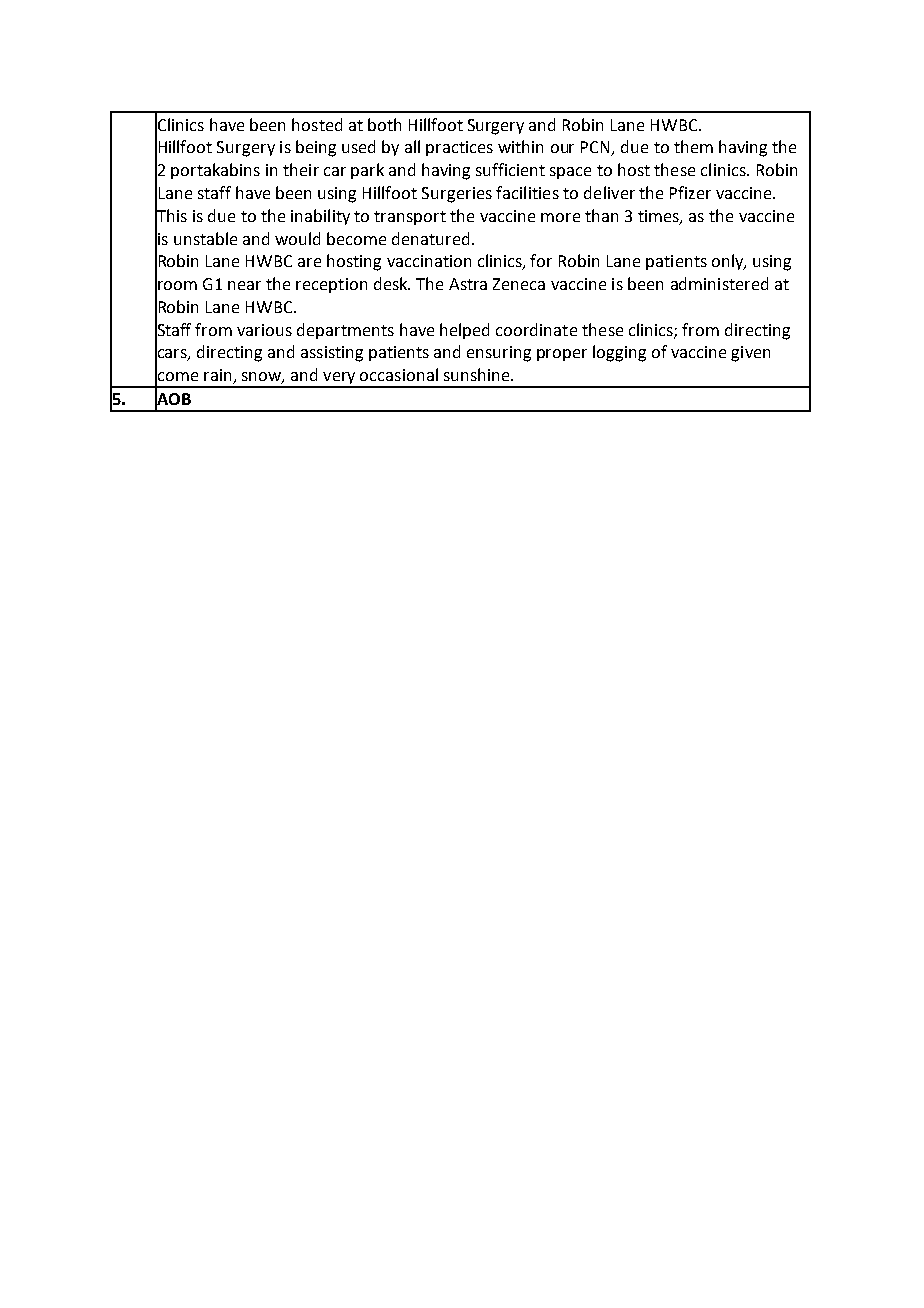 Image resolution: width=924 pixels, height=1308 pixels. I want to click on transport, so click(410, 218).
